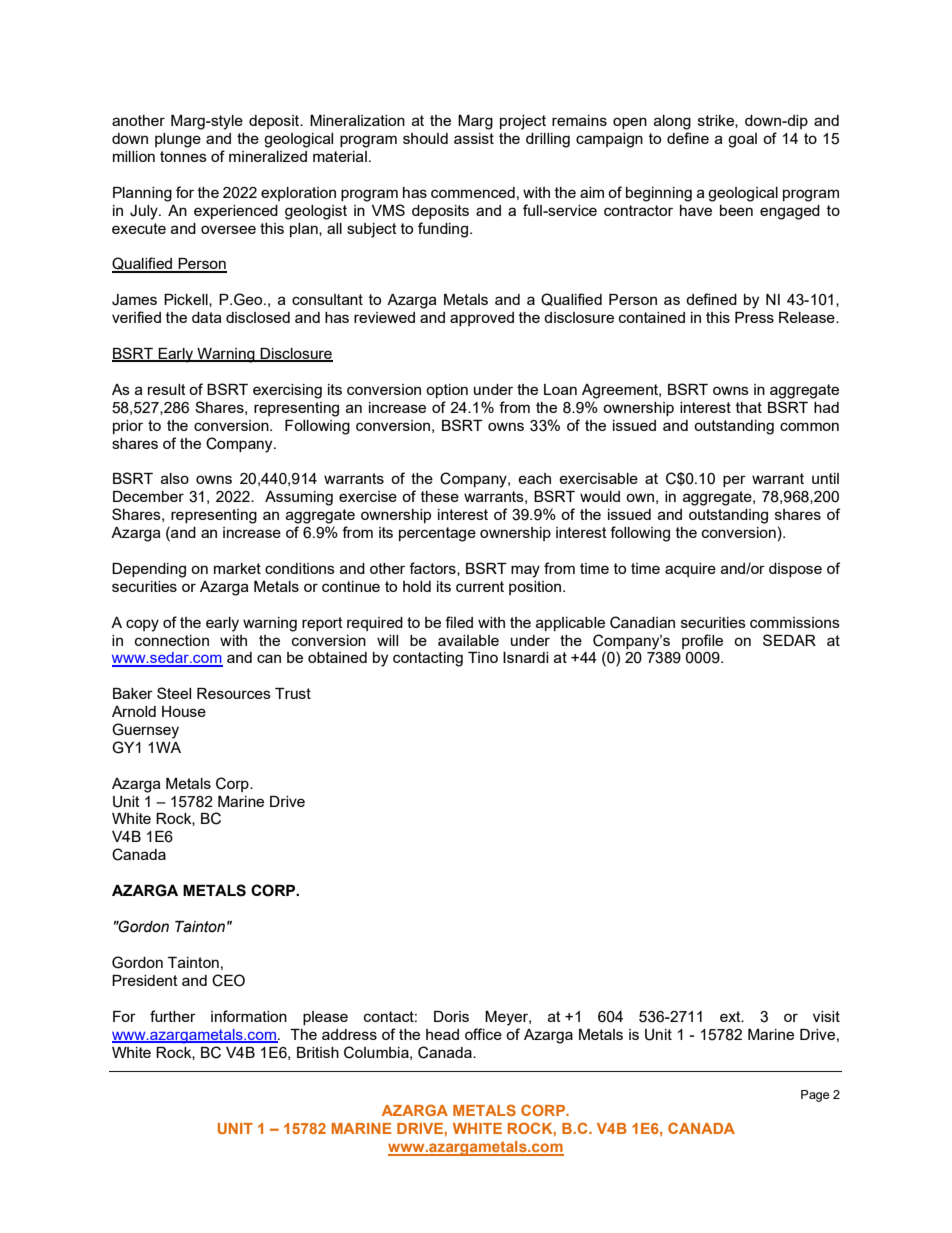 This screenshot has height=1233, width=952. Describe the element at coordinates (474, 138) in the screenshot. I see `assist` at that location.
